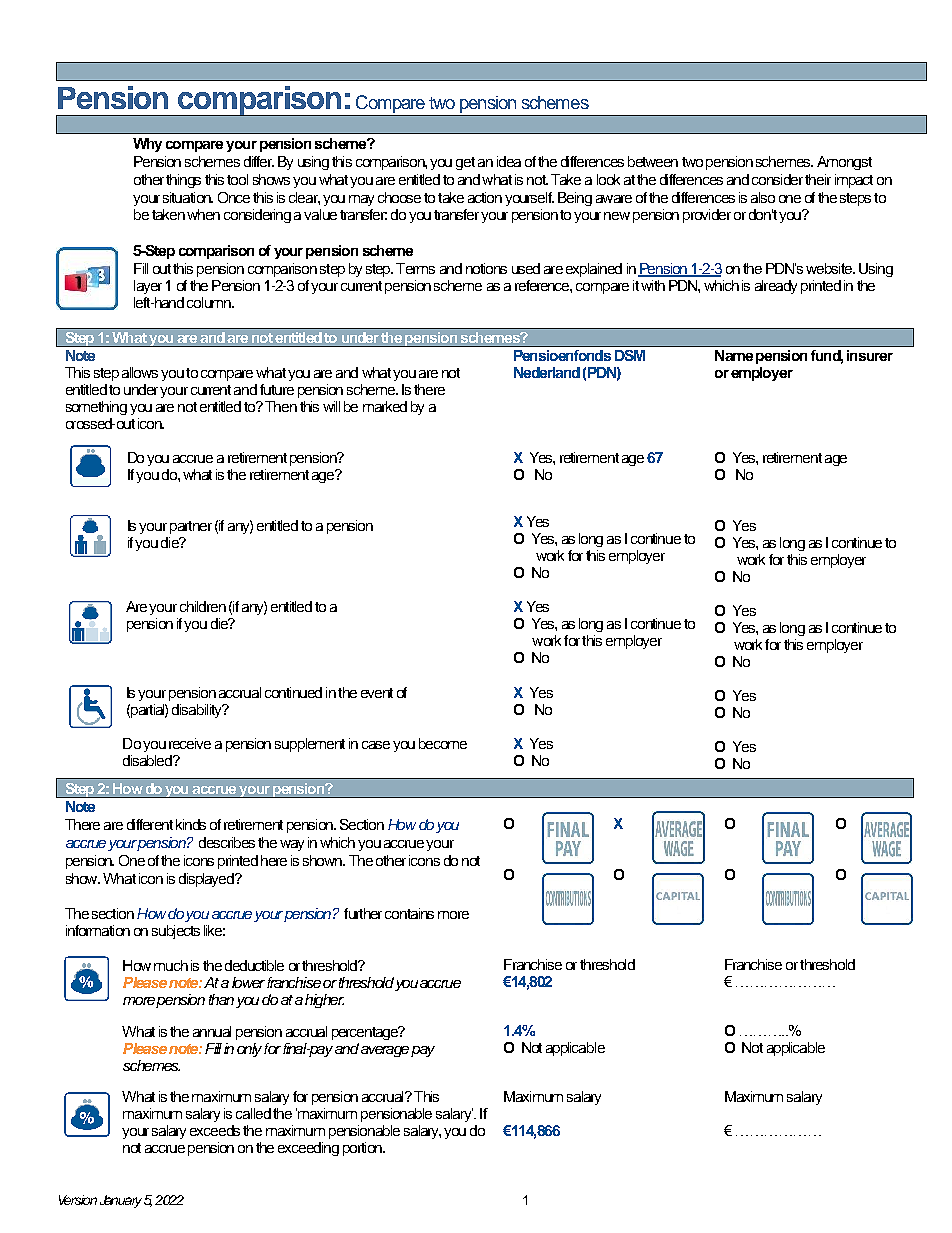  I want to click on disability, so click(198, 711).
